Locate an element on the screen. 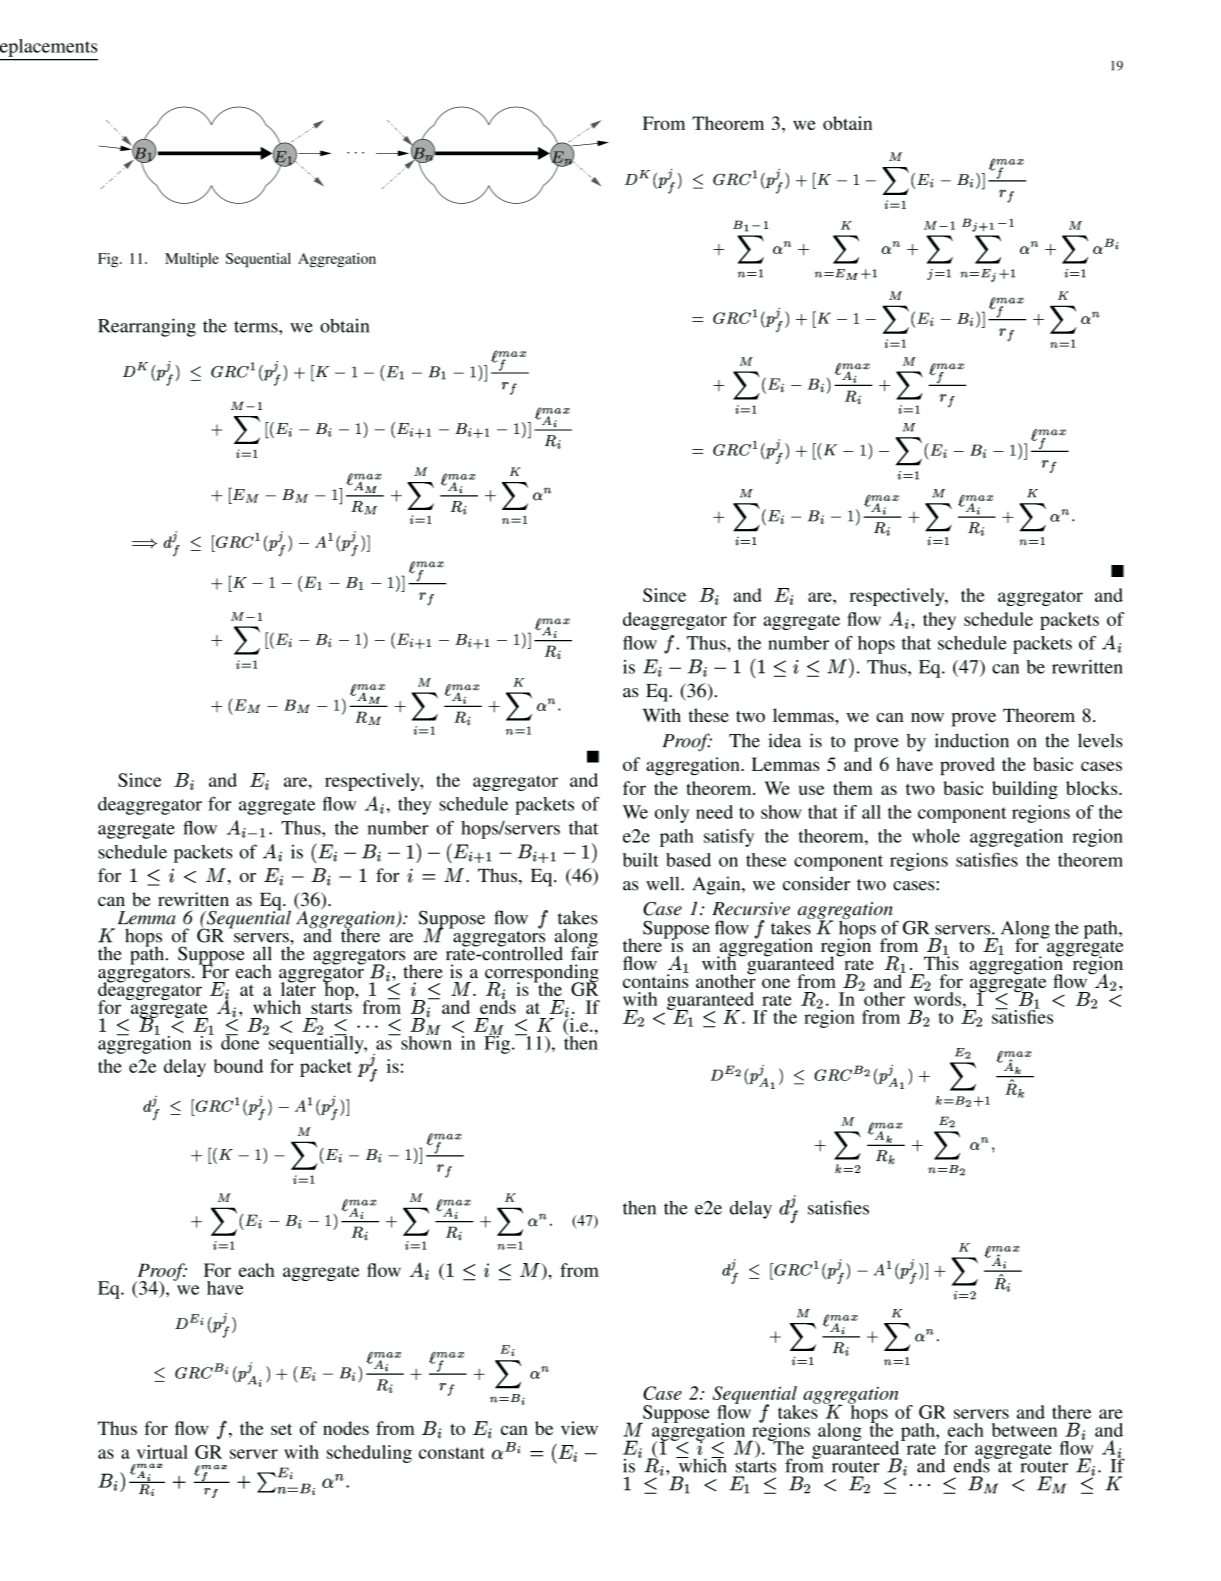 Image resolution: width=1221 pixels, height=1581 pixels. This is located at coordinates (941, 962).
